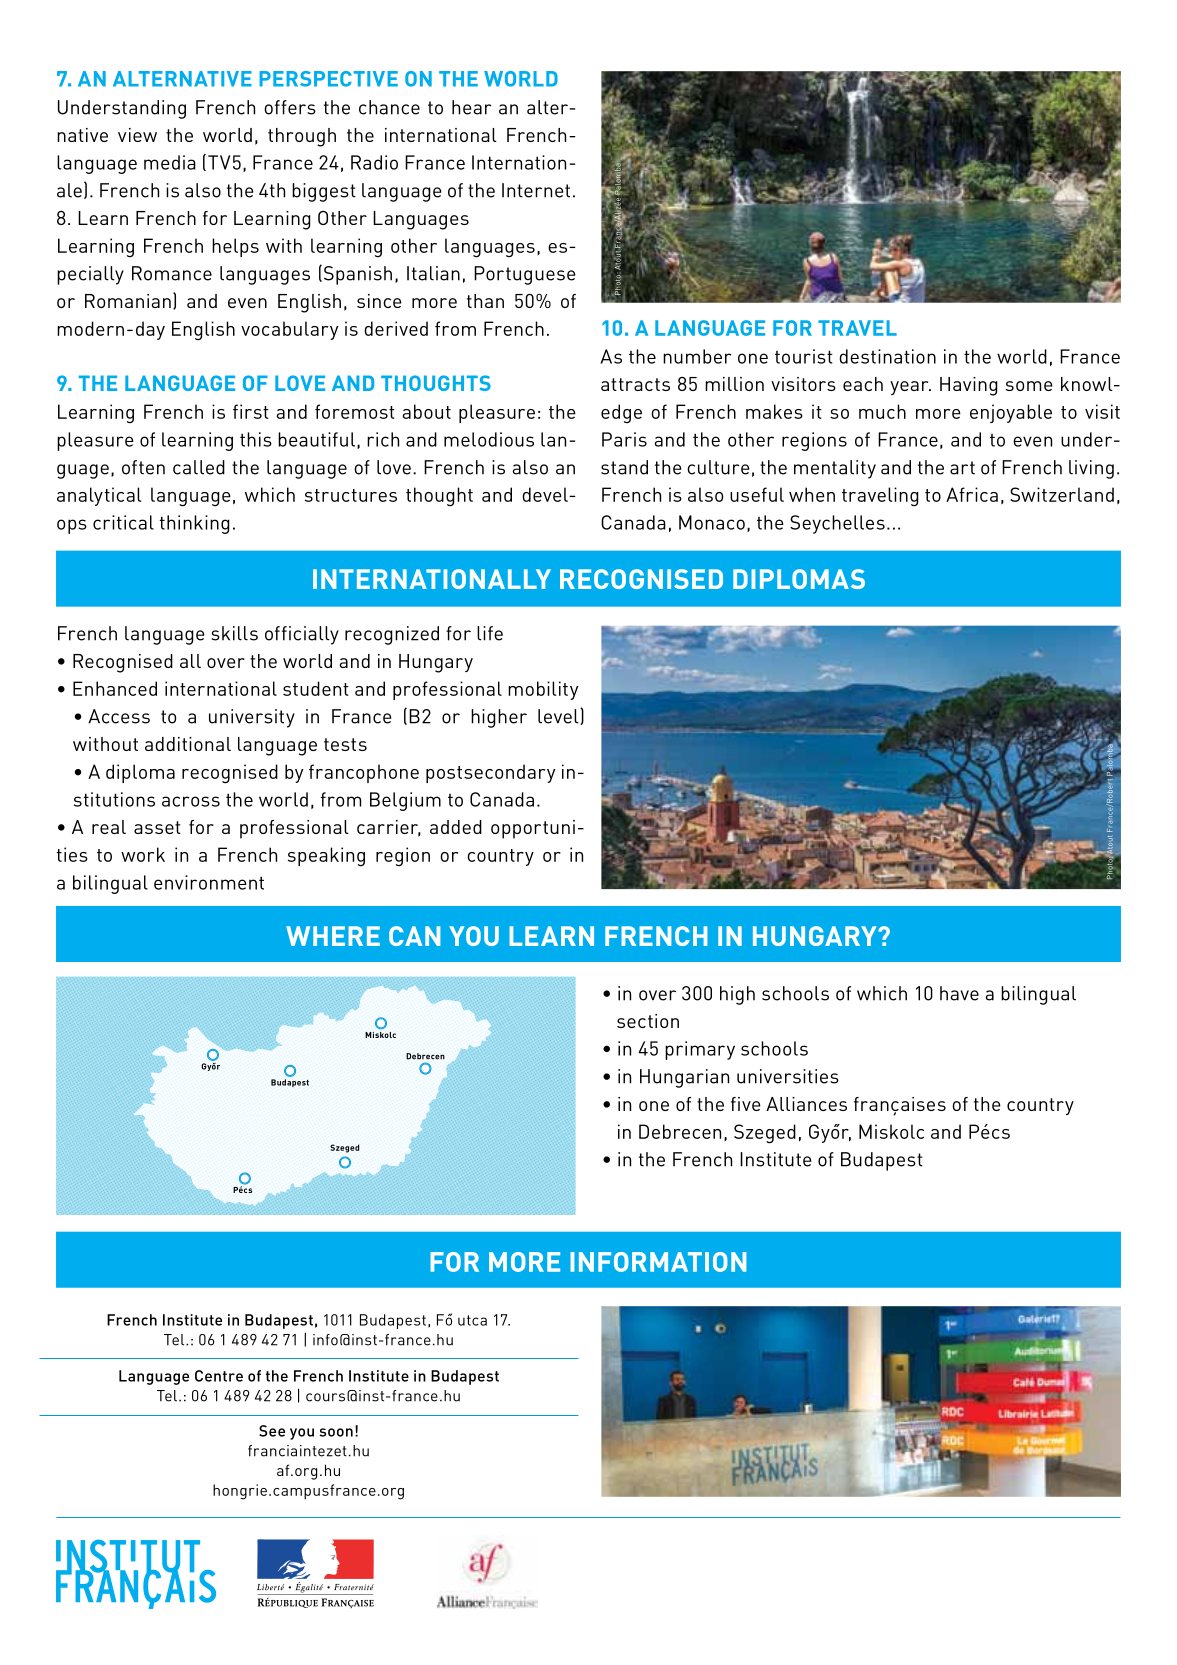  Describe the element at coordinates (972, 494) in the page. I see `Africa` at that location.
